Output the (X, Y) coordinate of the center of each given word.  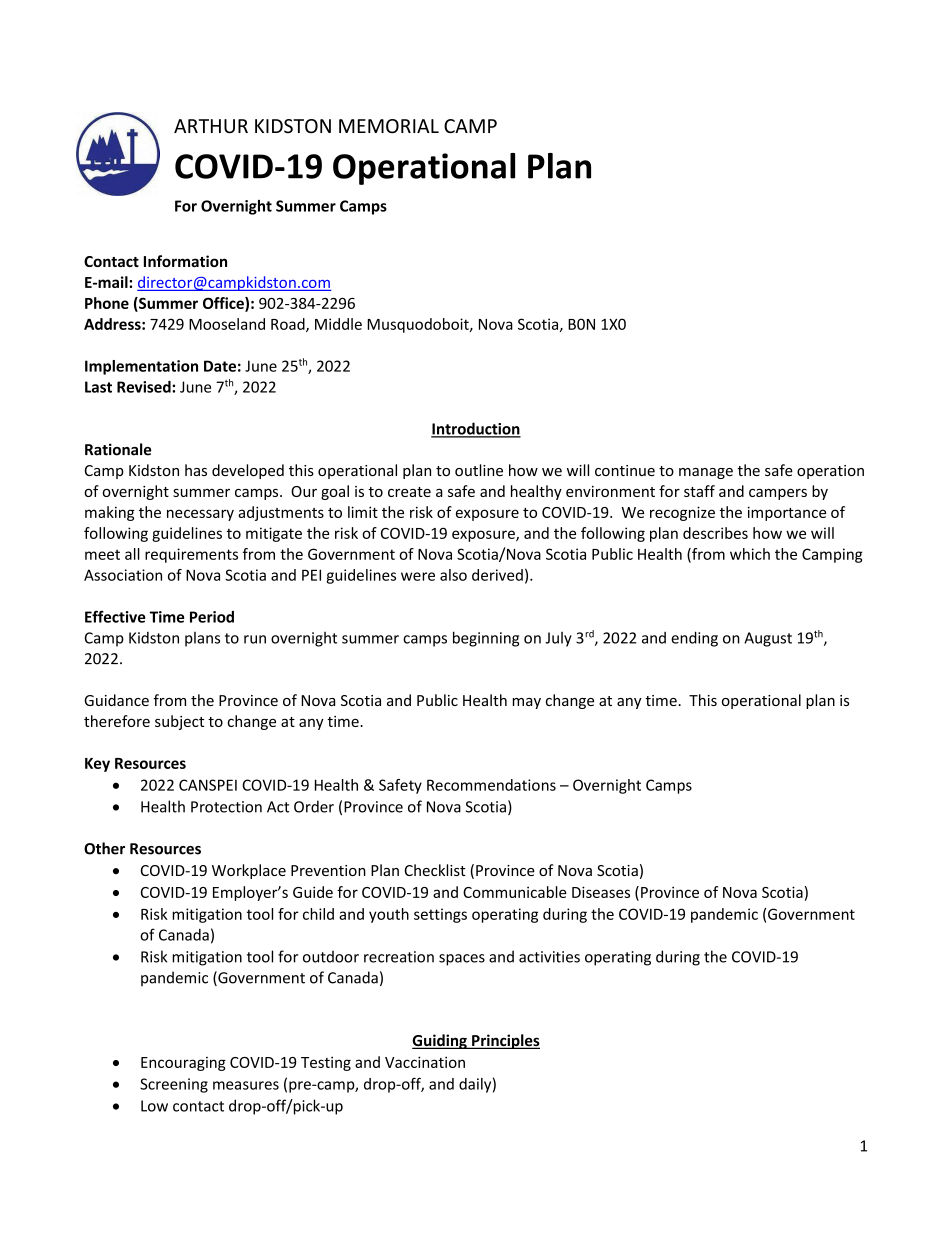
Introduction (476, 429)
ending (694, 639)
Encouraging (183, 1064)
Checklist (435, 870)
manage (706, 473)
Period (212, 617)
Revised (145, 387)
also (453, 575)
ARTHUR (211, 126)
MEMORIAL (389, 126)
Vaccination (425, 1062)
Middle (338, 324)
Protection (226, 807)
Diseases (601, 892)
